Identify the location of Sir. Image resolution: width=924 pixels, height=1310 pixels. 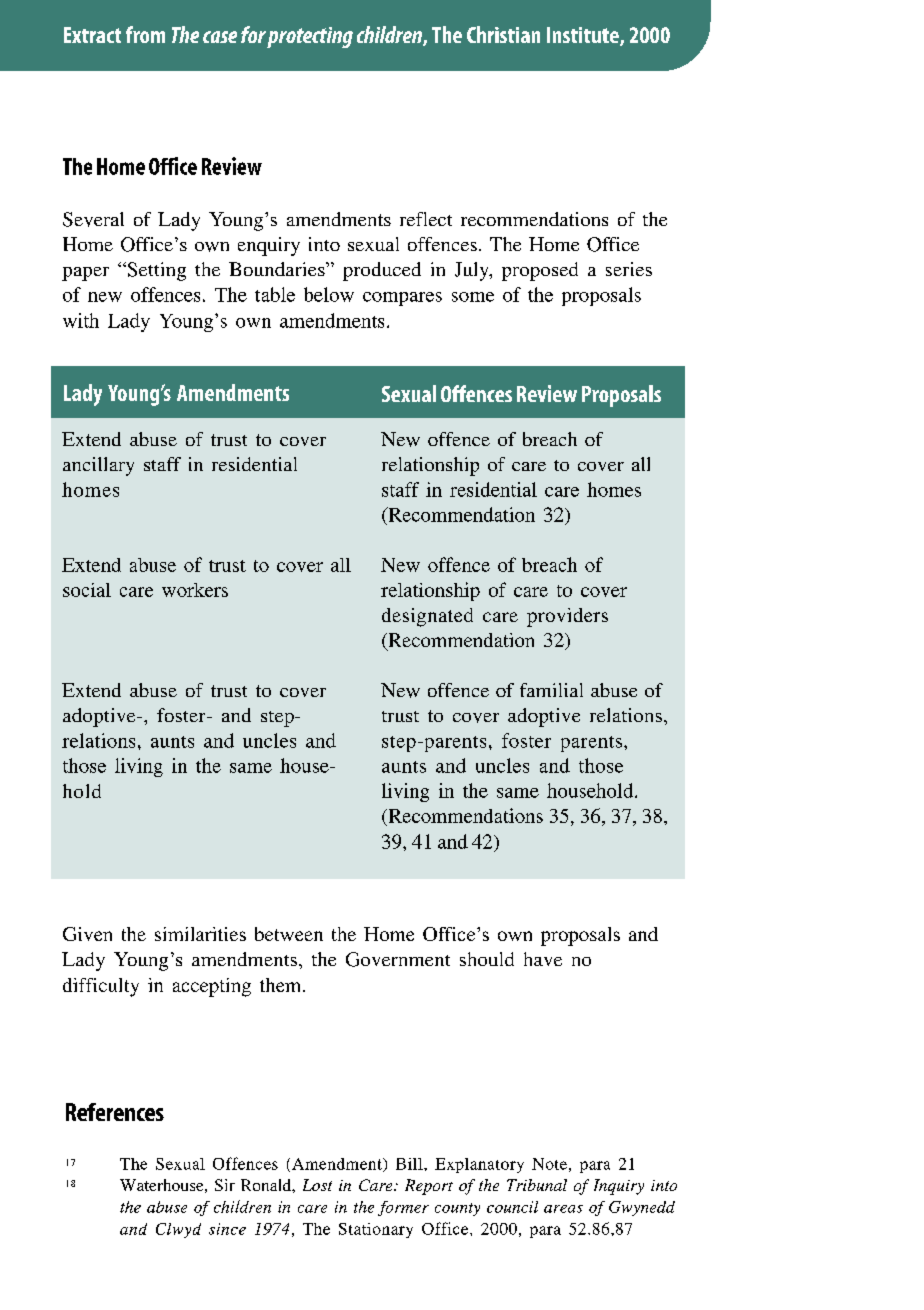
(225, 1185).
